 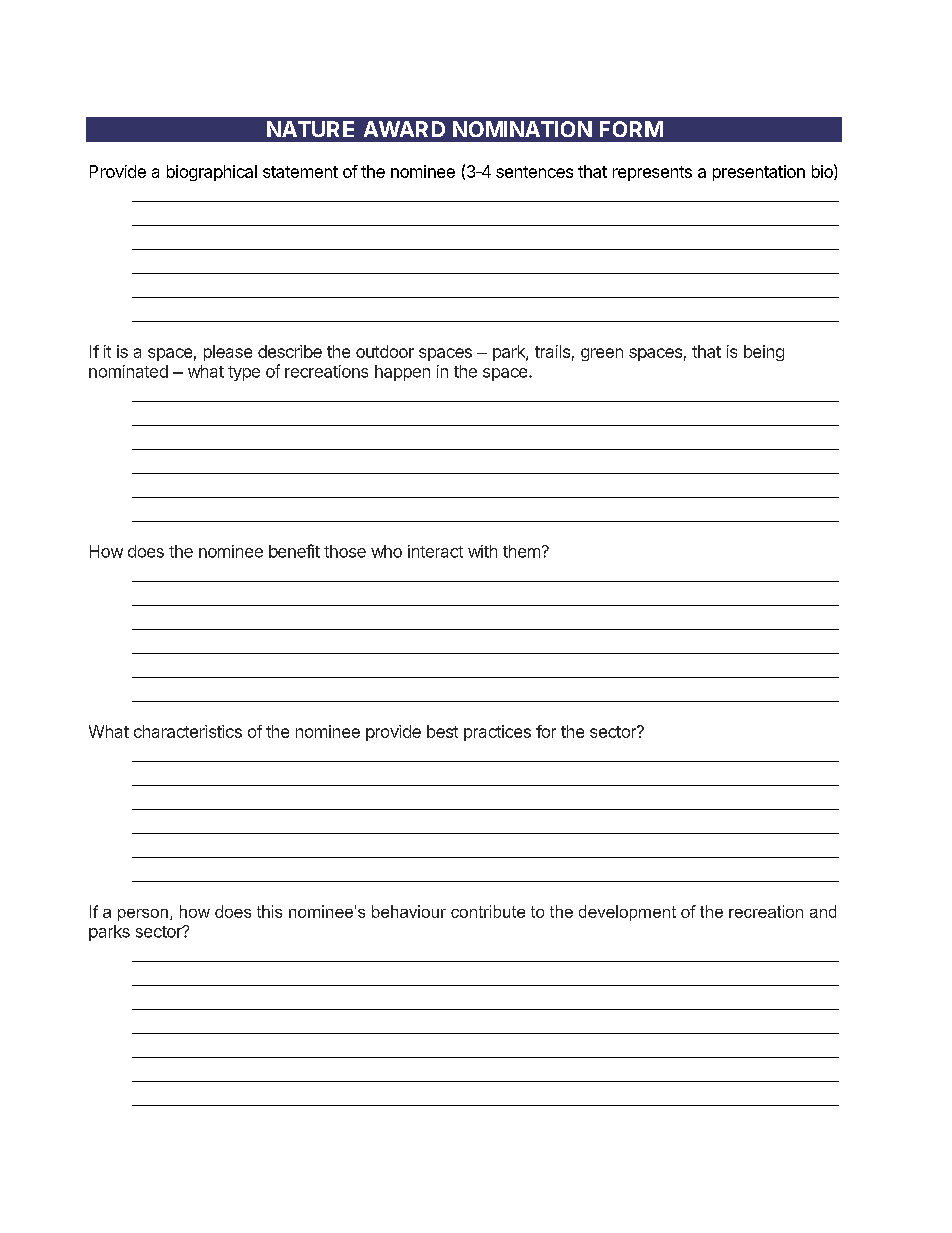 What do you see at coordinates (212, 173) in the page?
I see `biographical` at bounding box center [212, 173].
